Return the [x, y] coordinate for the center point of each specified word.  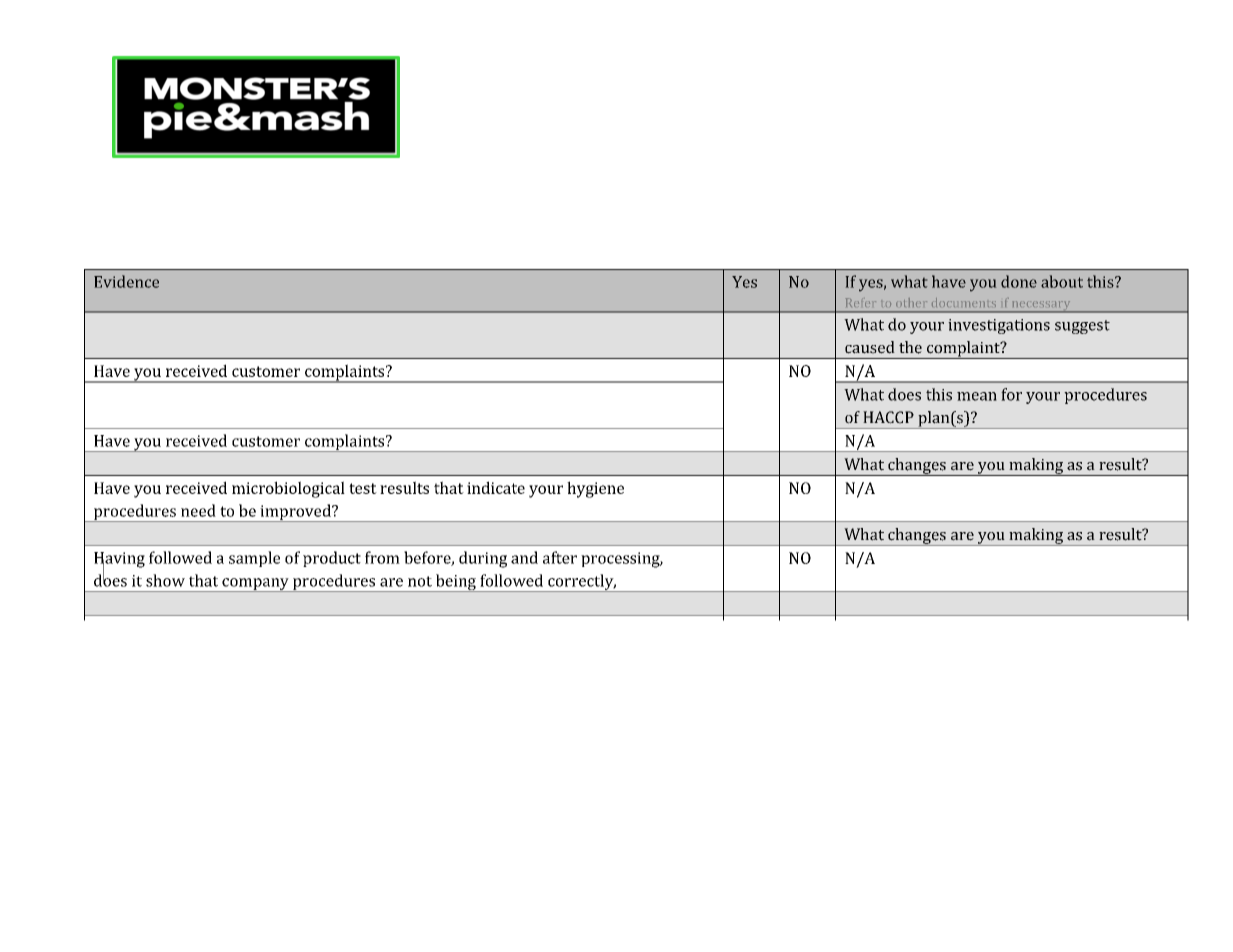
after [560, 557]
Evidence [126, 281]
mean [977, 396]
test [363, 488]
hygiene [595, 489]
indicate [496, 487]
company [255, 585]
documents [964, 302]
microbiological [288, 489]
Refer [861, 302]
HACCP [888, 417]
